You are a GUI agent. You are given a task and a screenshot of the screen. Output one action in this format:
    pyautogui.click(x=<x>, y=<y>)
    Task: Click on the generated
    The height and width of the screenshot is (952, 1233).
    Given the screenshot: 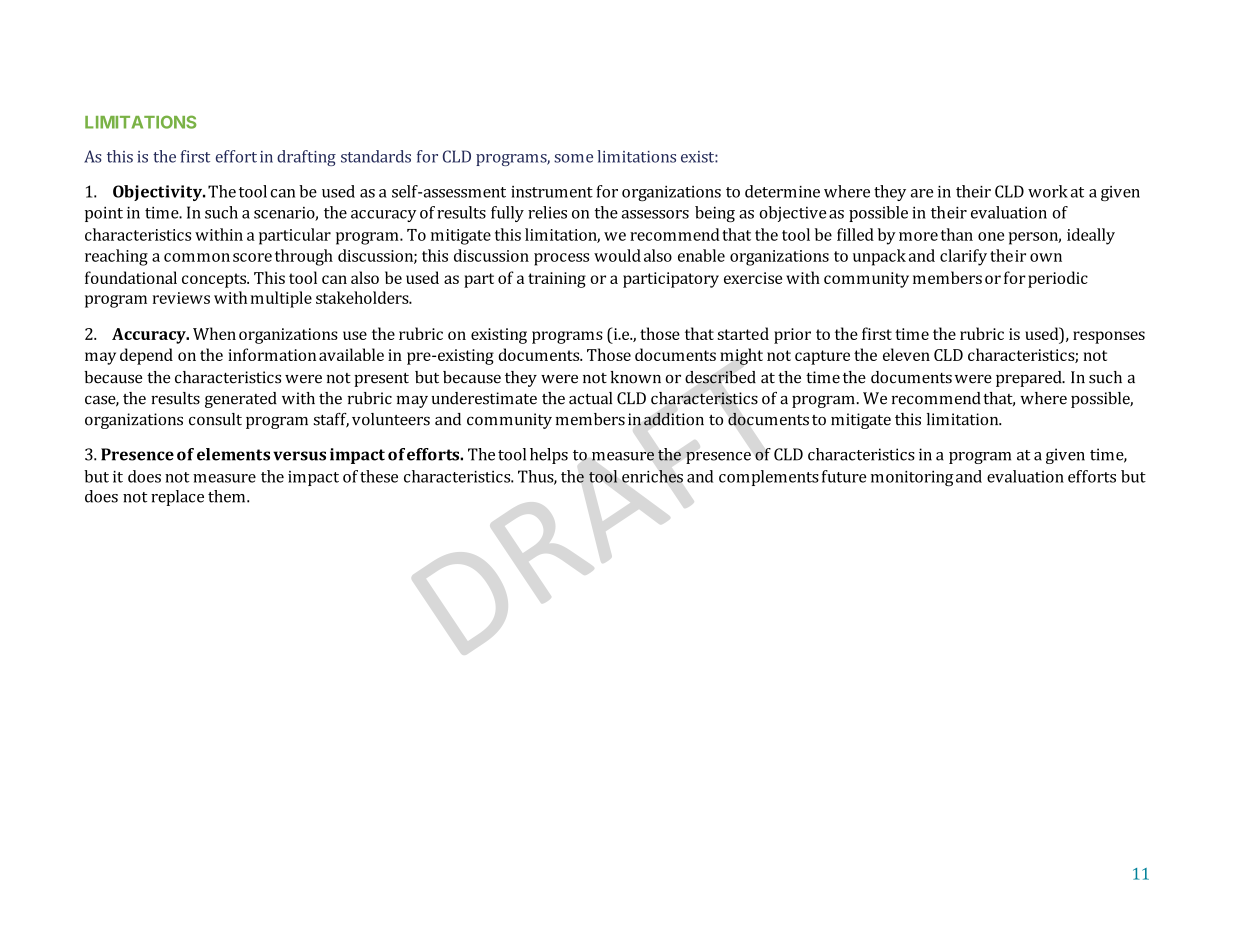 What is the action you would take?
    pyautogui.click(x=241, y=400)
